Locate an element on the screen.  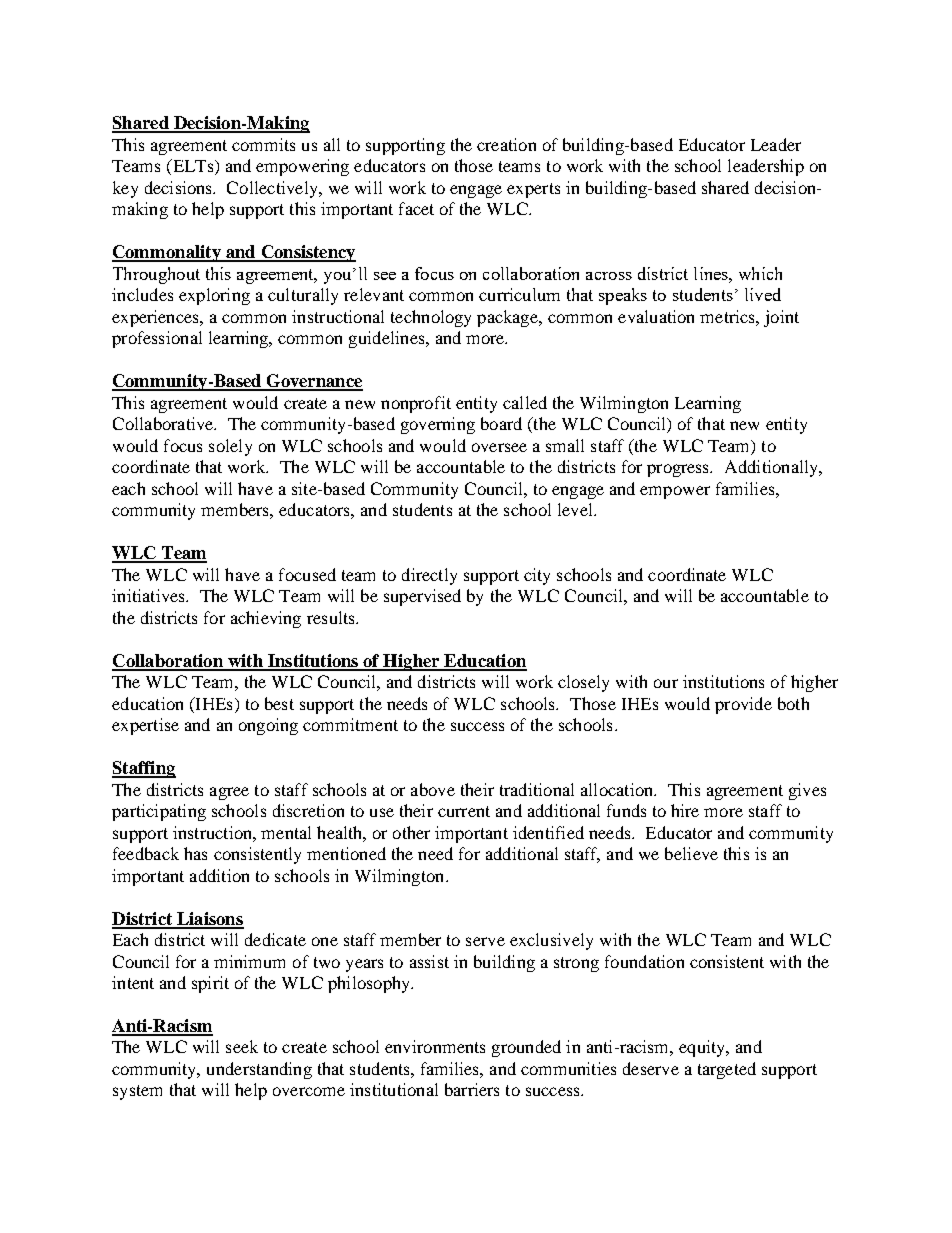
seek is located at coordinates (242, 1046).
